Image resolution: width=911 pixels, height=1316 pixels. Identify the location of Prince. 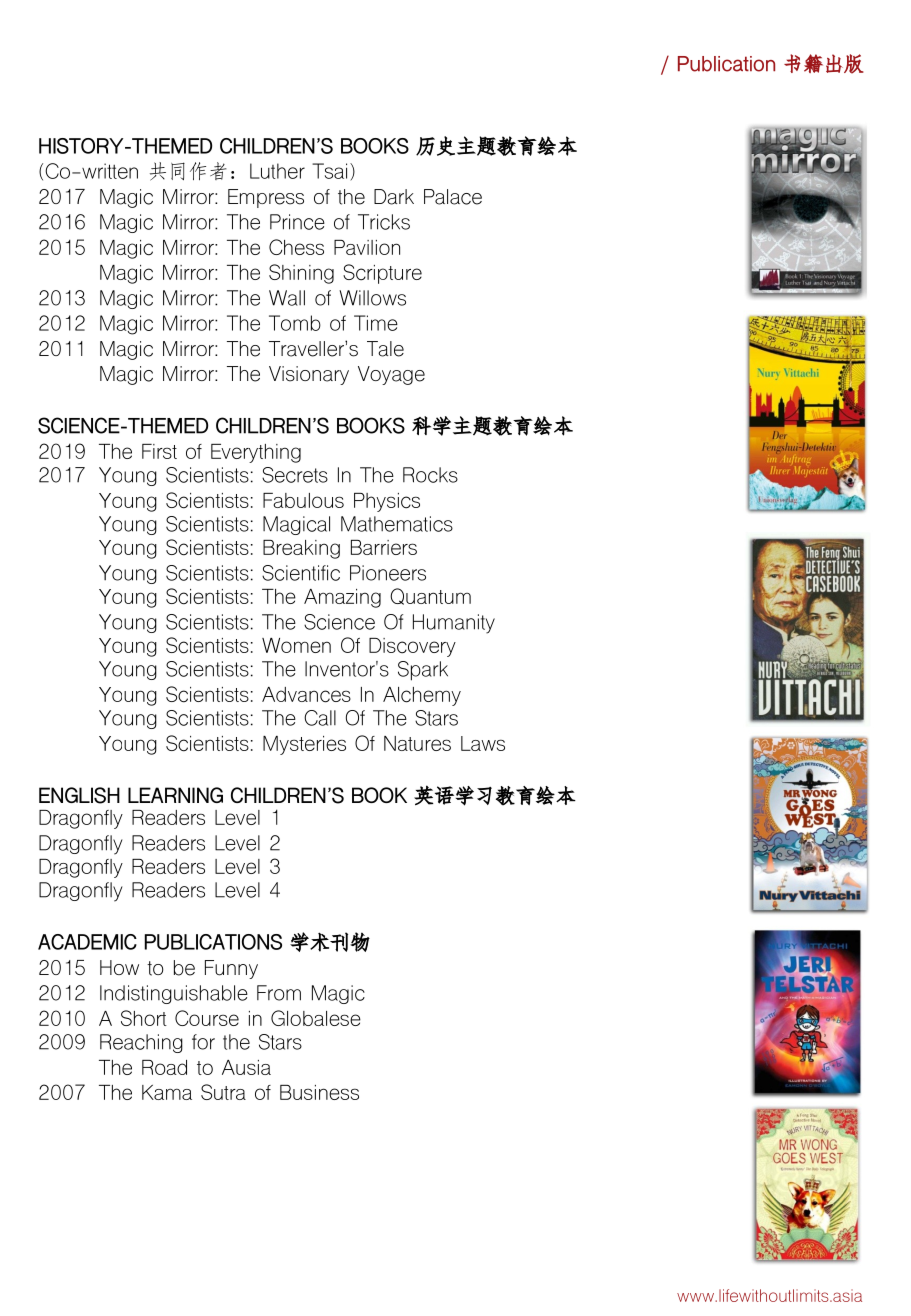
(297, 222).
